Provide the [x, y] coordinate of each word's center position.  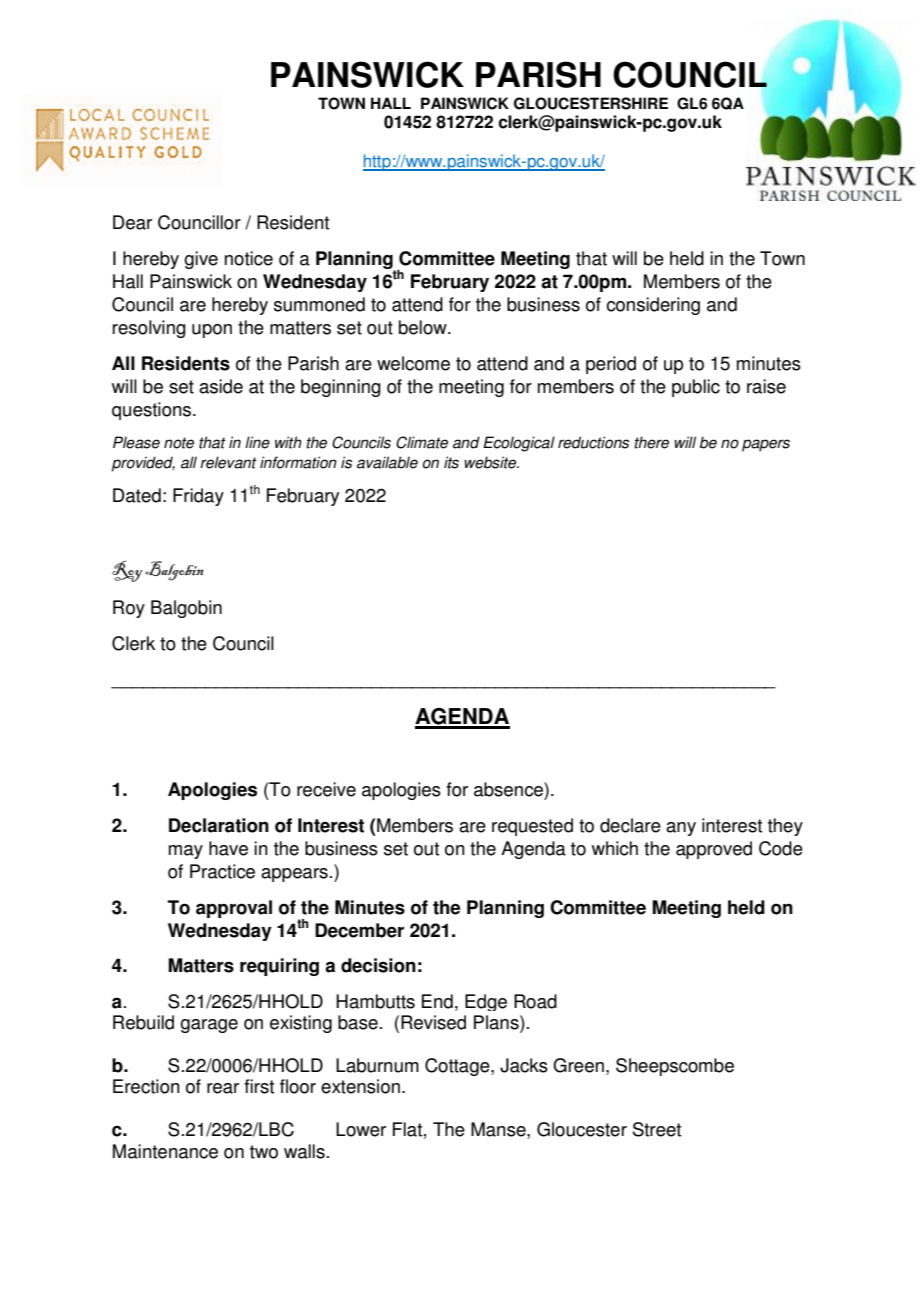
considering [653, 306]
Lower [361, 1129]
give [201, 260]
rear [223, 1088]
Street [657, 1129]
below [424, 327]
